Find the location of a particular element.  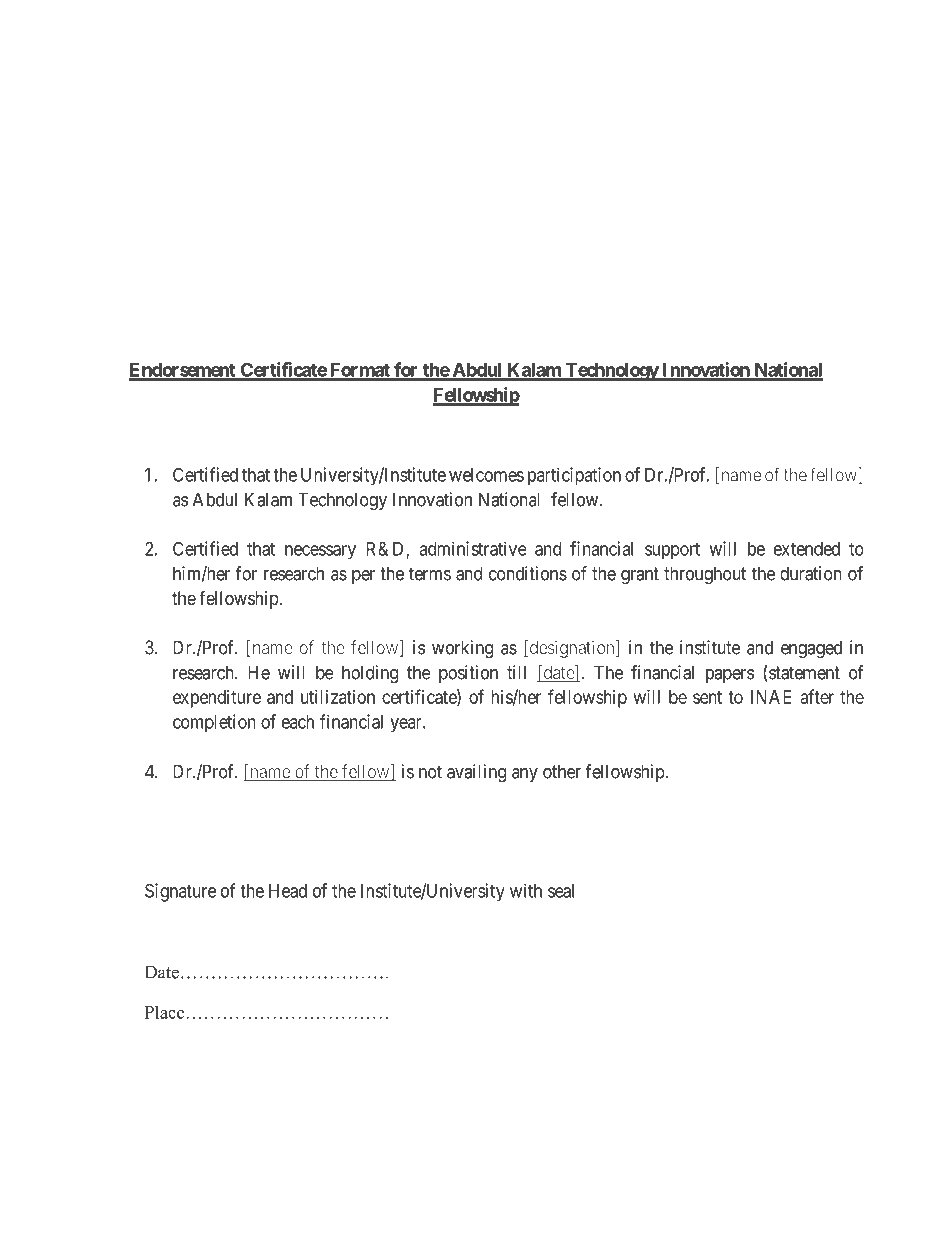

completion is located at coordinates (214, 723).
